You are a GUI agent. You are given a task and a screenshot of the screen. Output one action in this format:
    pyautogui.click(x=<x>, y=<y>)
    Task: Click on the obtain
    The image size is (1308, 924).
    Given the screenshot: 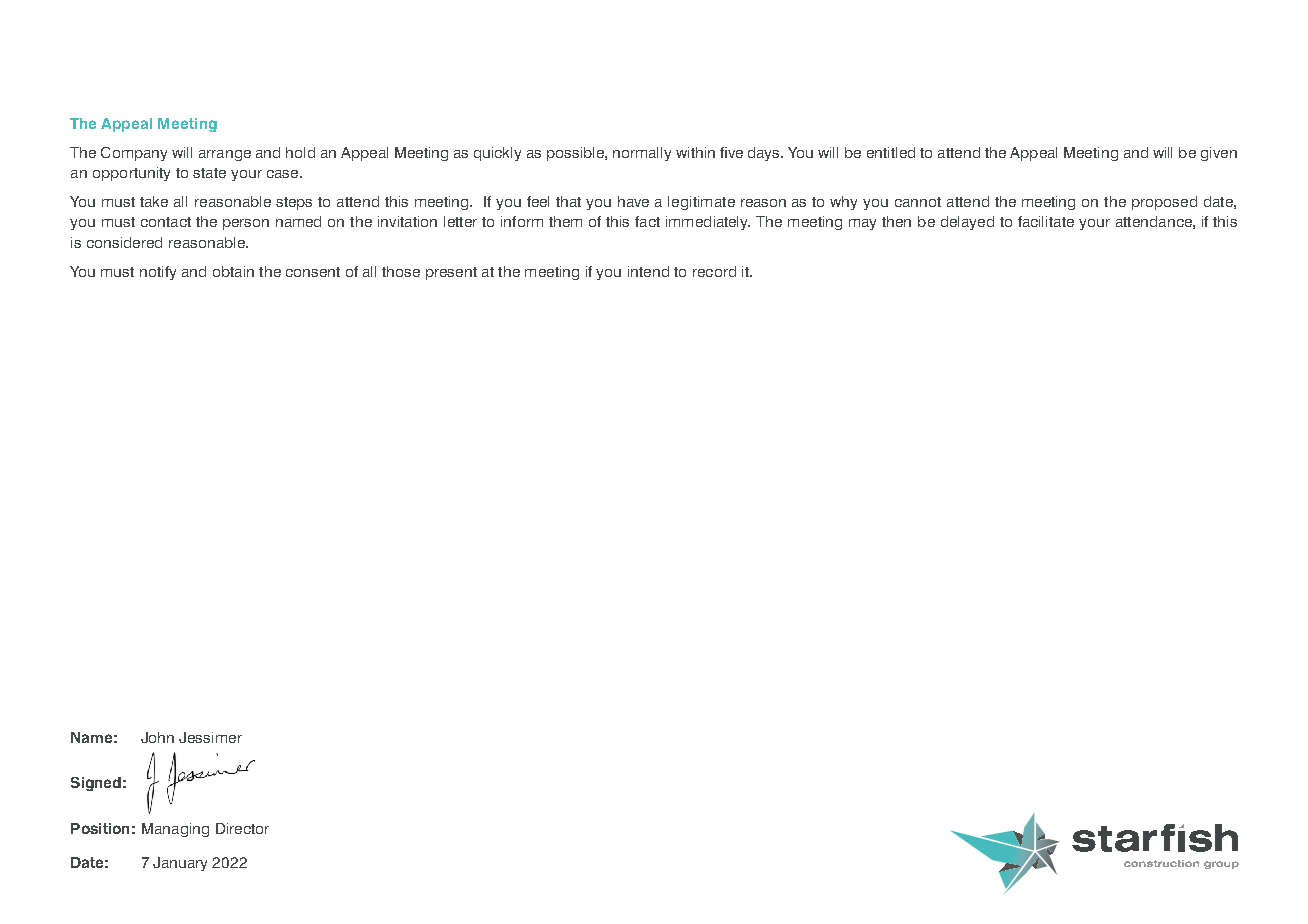 What is the action you would take?
    pyautogui.click(x=233, y=271)
